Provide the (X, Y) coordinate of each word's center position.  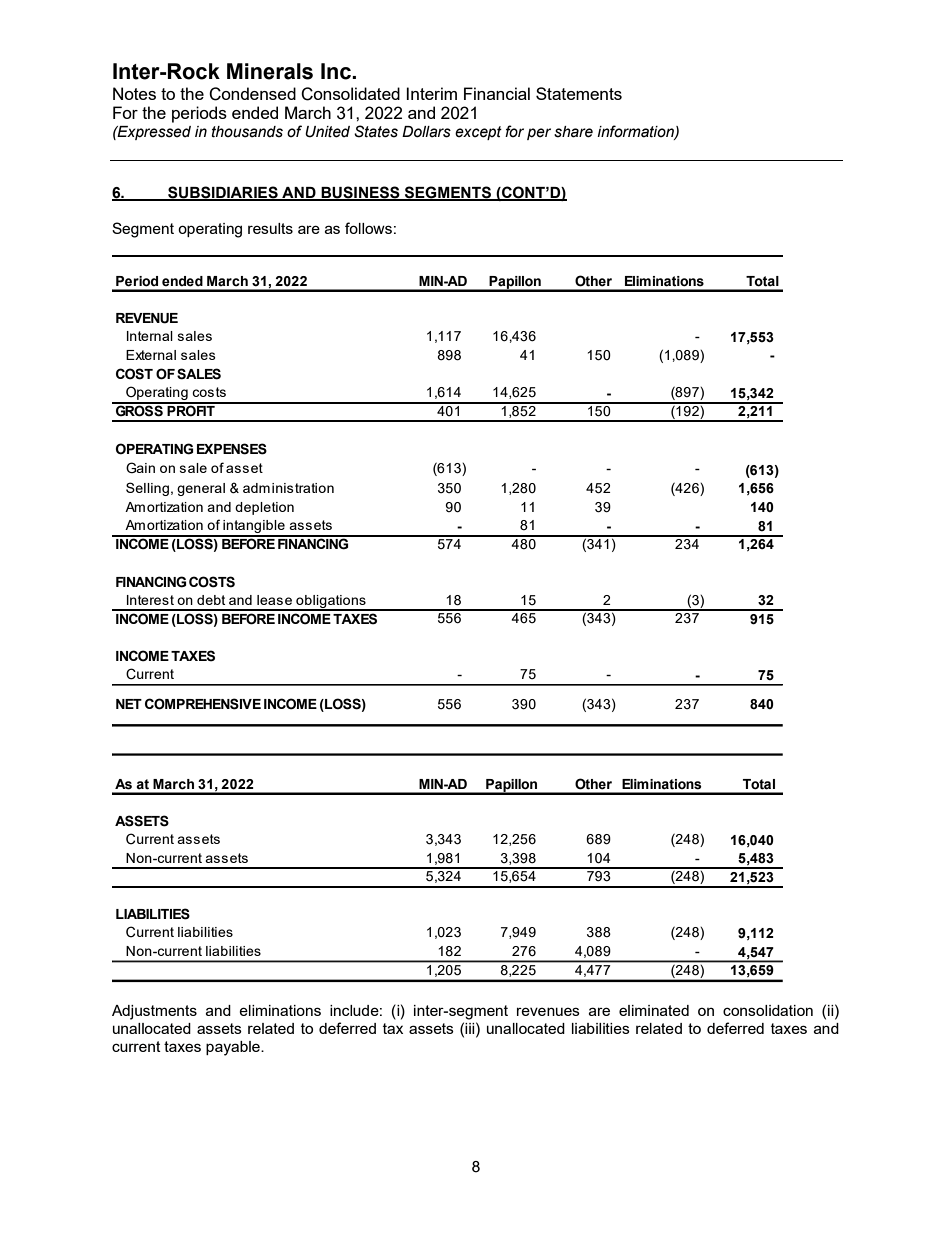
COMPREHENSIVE (203, 704)
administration (288, 488)
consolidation (768, 1010)
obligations (331, 602)
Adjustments (154, 1012)
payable (234, 1048)
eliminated (654, 1010)
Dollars (426, 132)
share (573, 132)
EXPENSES (232, 449)
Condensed (252, 94)
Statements (579, 93)
